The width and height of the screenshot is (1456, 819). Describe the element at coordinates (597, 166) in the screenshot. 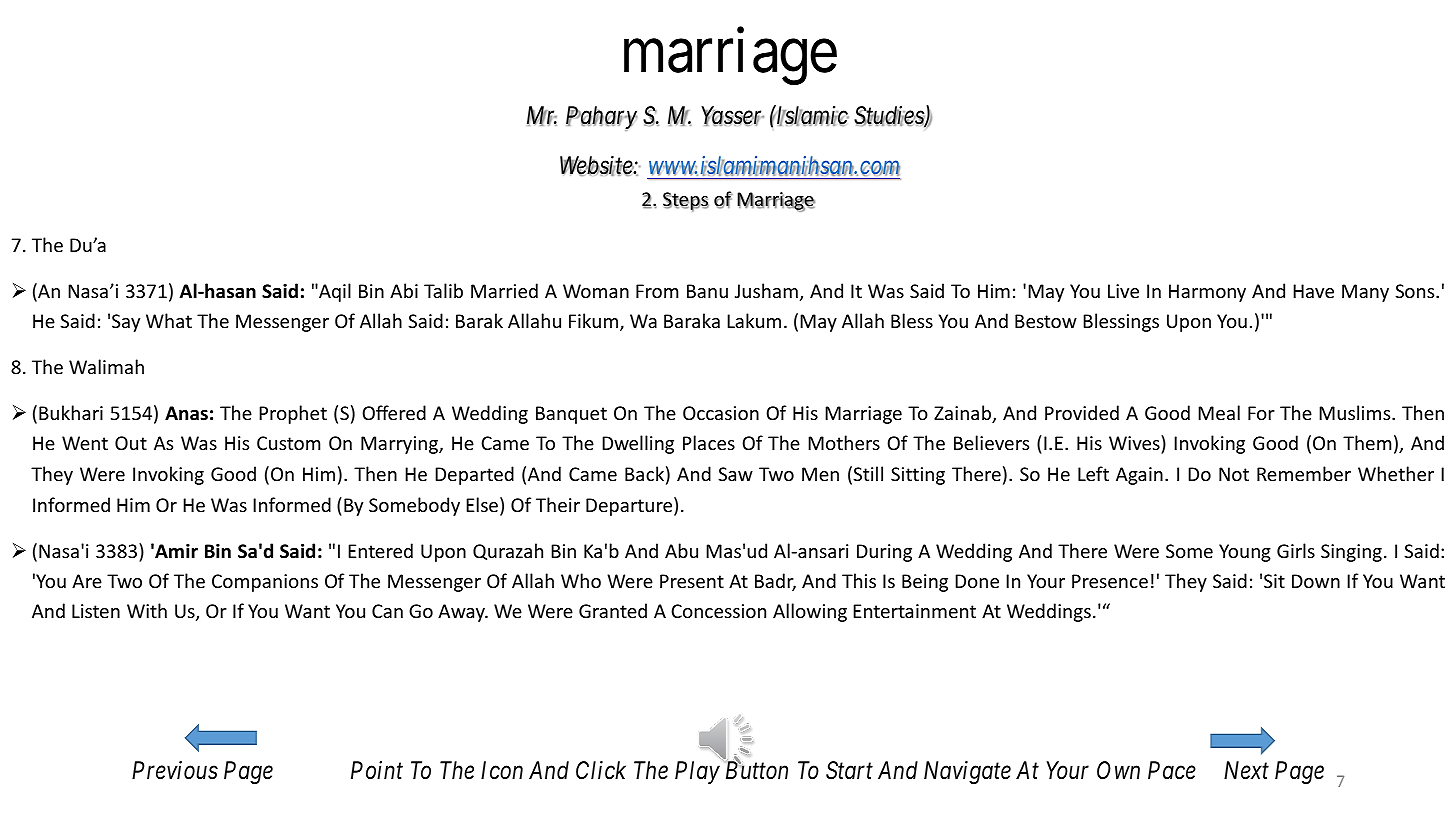

I see `Website` at that location.
